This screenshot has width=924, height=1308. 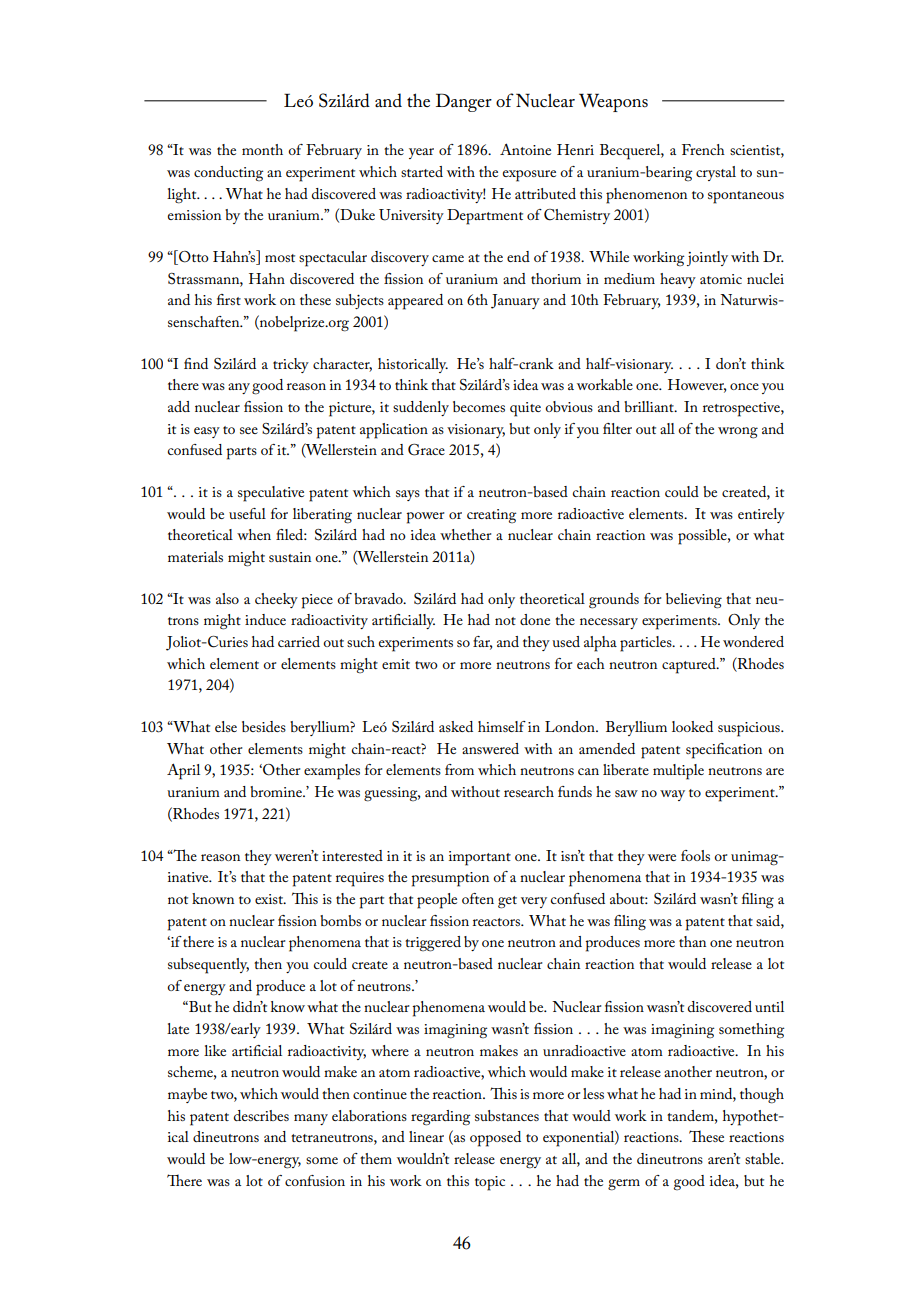 I want to click on than, so click(x=692, y=941).
